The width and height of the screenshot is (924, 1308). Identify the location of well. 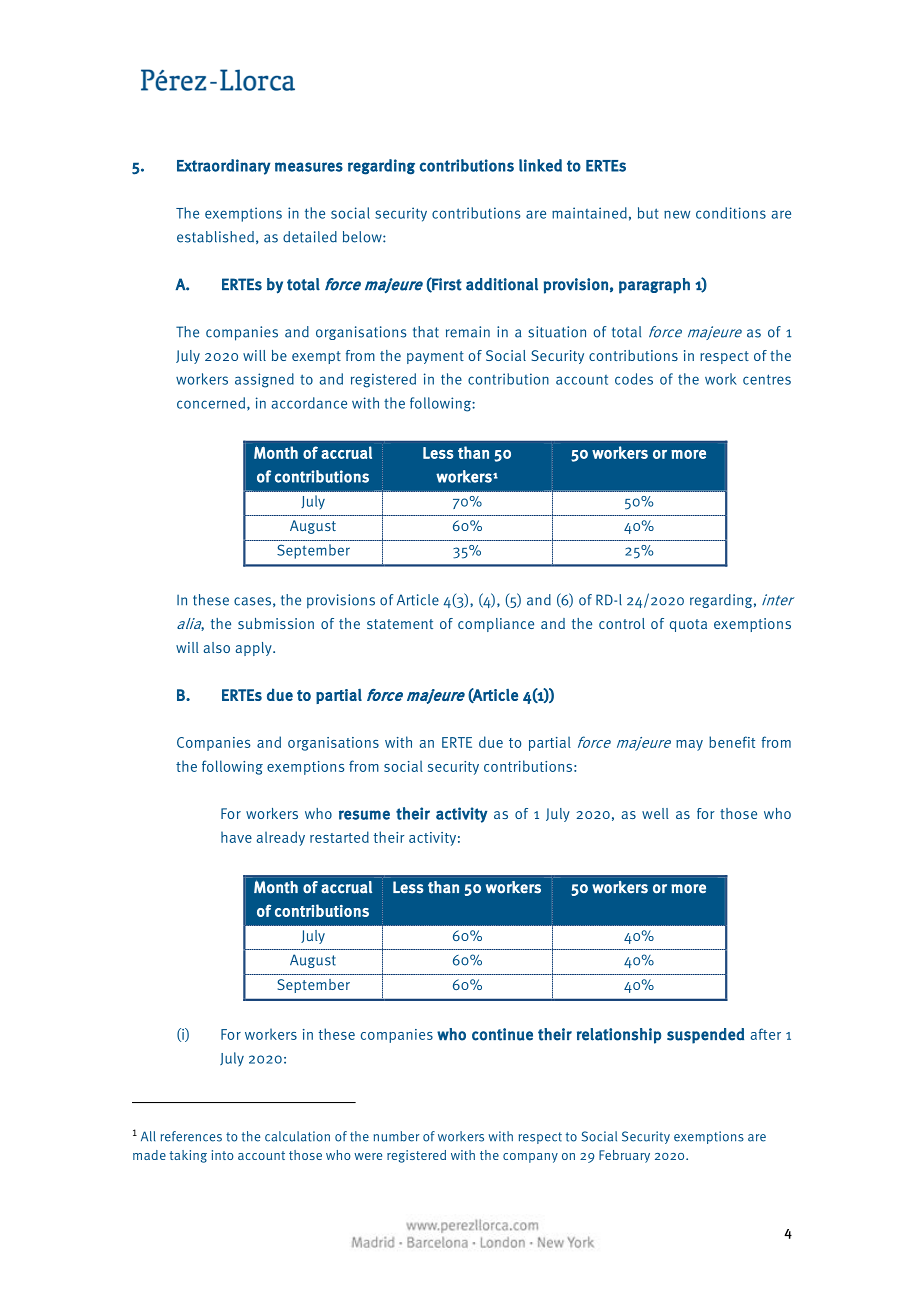
(655, 813).
